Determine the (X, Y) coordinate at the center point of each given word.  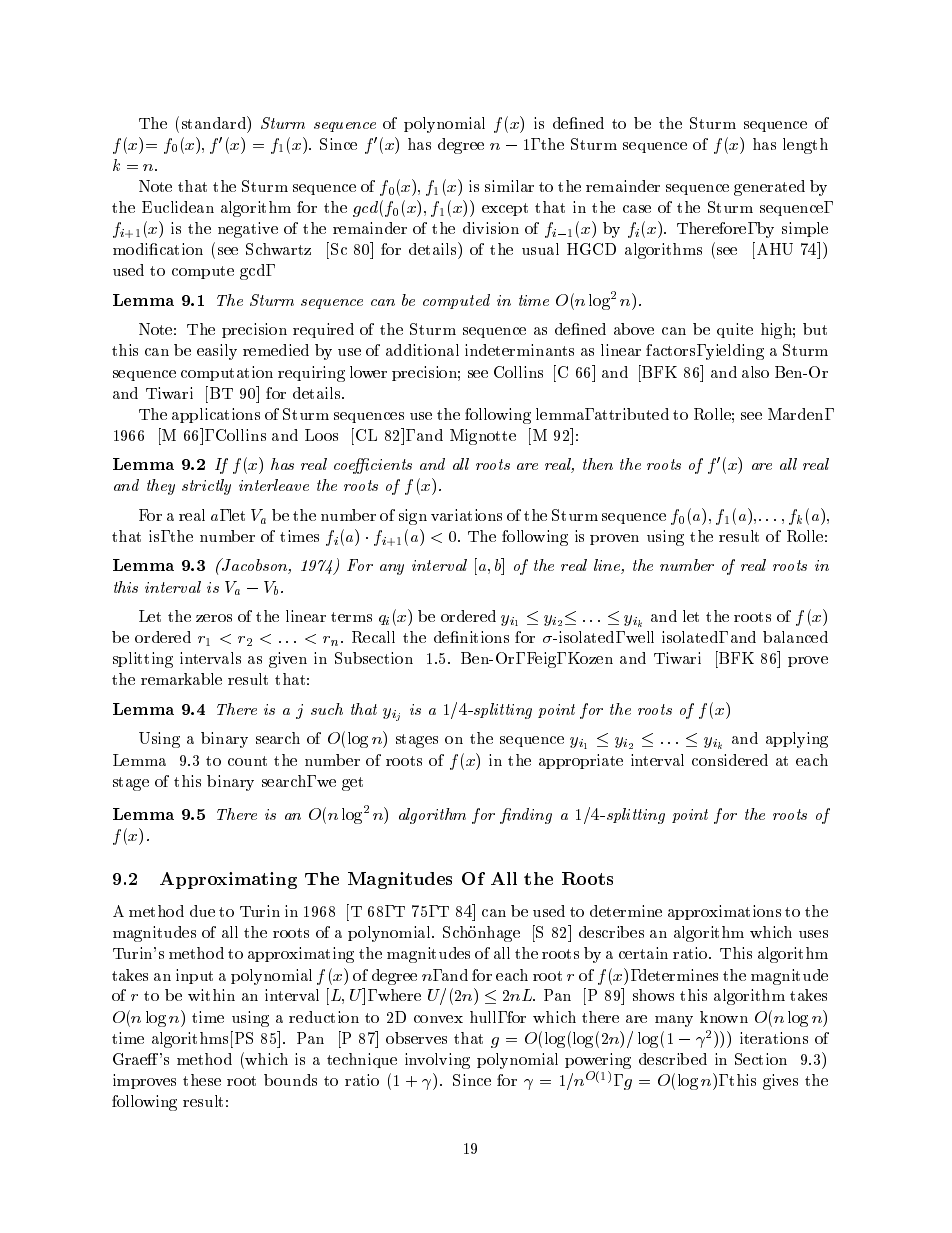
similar (509, 186)
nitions (483, 637)
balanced (795, 637)
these (202, 1080)
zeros (214, 618)
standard (215, 122)
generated (769, 188)
